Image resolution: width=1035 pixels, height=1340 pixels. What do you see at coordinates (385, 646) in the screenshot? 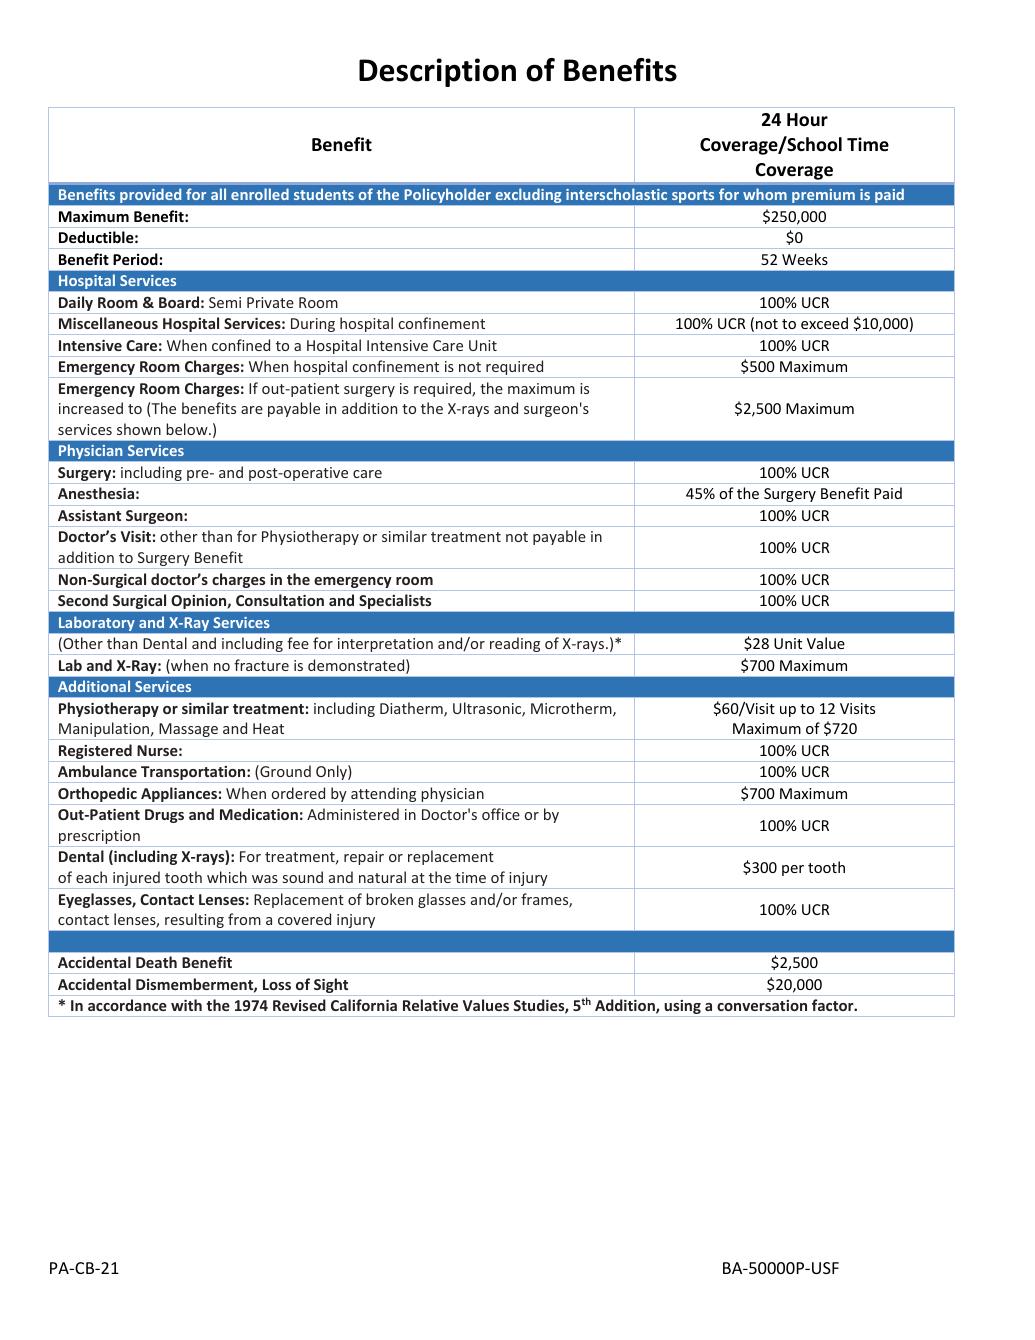
I see `interpretation` at bounding box center [385, 646].
